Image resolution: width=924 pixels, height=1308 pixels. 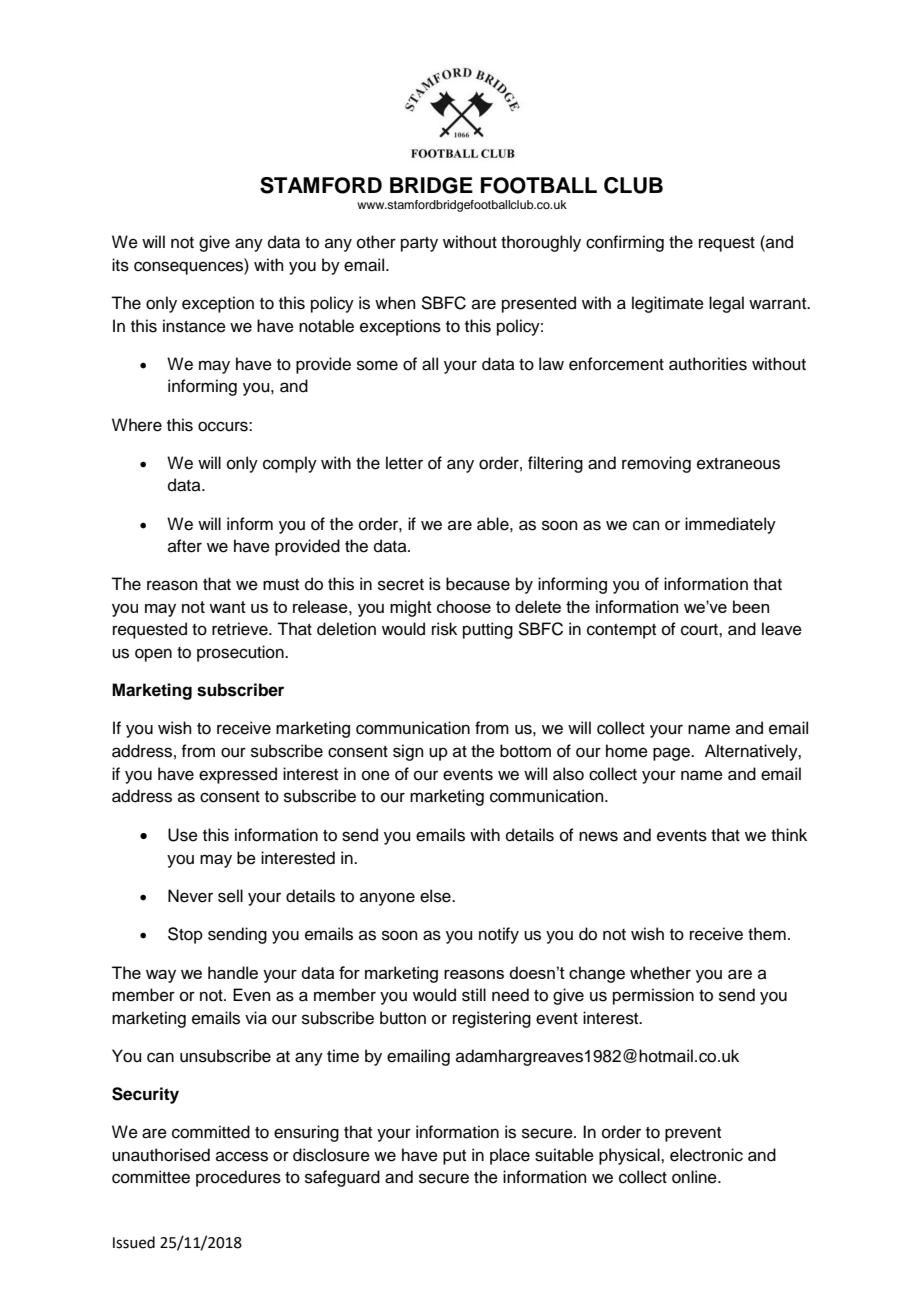 I want to click on still, so click(x=474, y=995).
